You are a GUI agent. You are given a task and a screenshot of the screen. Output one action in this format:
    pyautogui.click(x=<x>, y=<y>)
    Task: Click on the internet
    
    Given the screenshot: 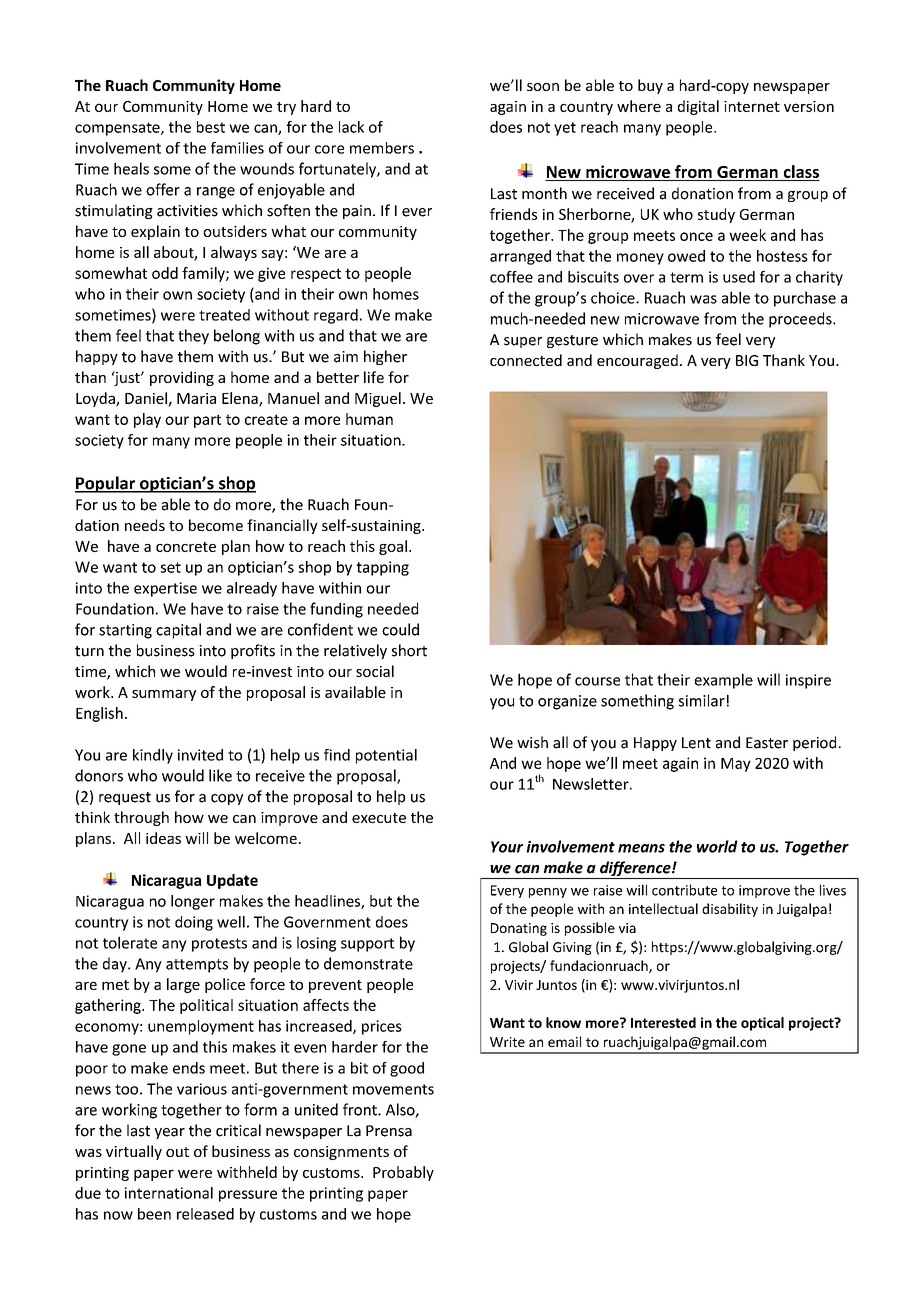 What is the action you would take?
    pyautogui.click(x=752, y=106)
